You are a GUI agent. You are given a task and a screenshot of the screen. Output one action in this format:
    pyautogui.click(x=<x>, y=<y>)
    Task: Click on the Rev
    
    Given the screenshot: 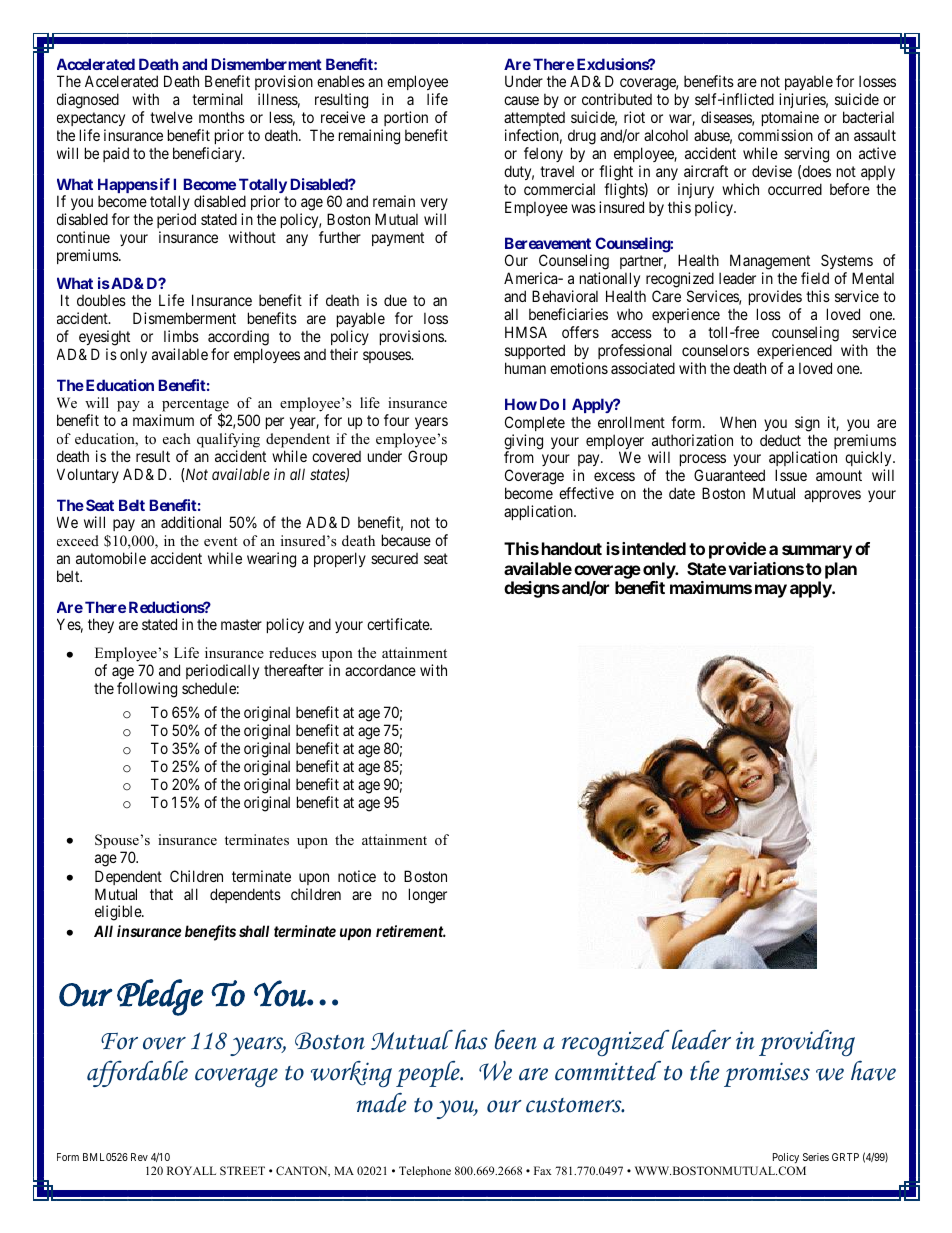 What is the action you would take?
    pyautogui.click(x=139, y=1157)
